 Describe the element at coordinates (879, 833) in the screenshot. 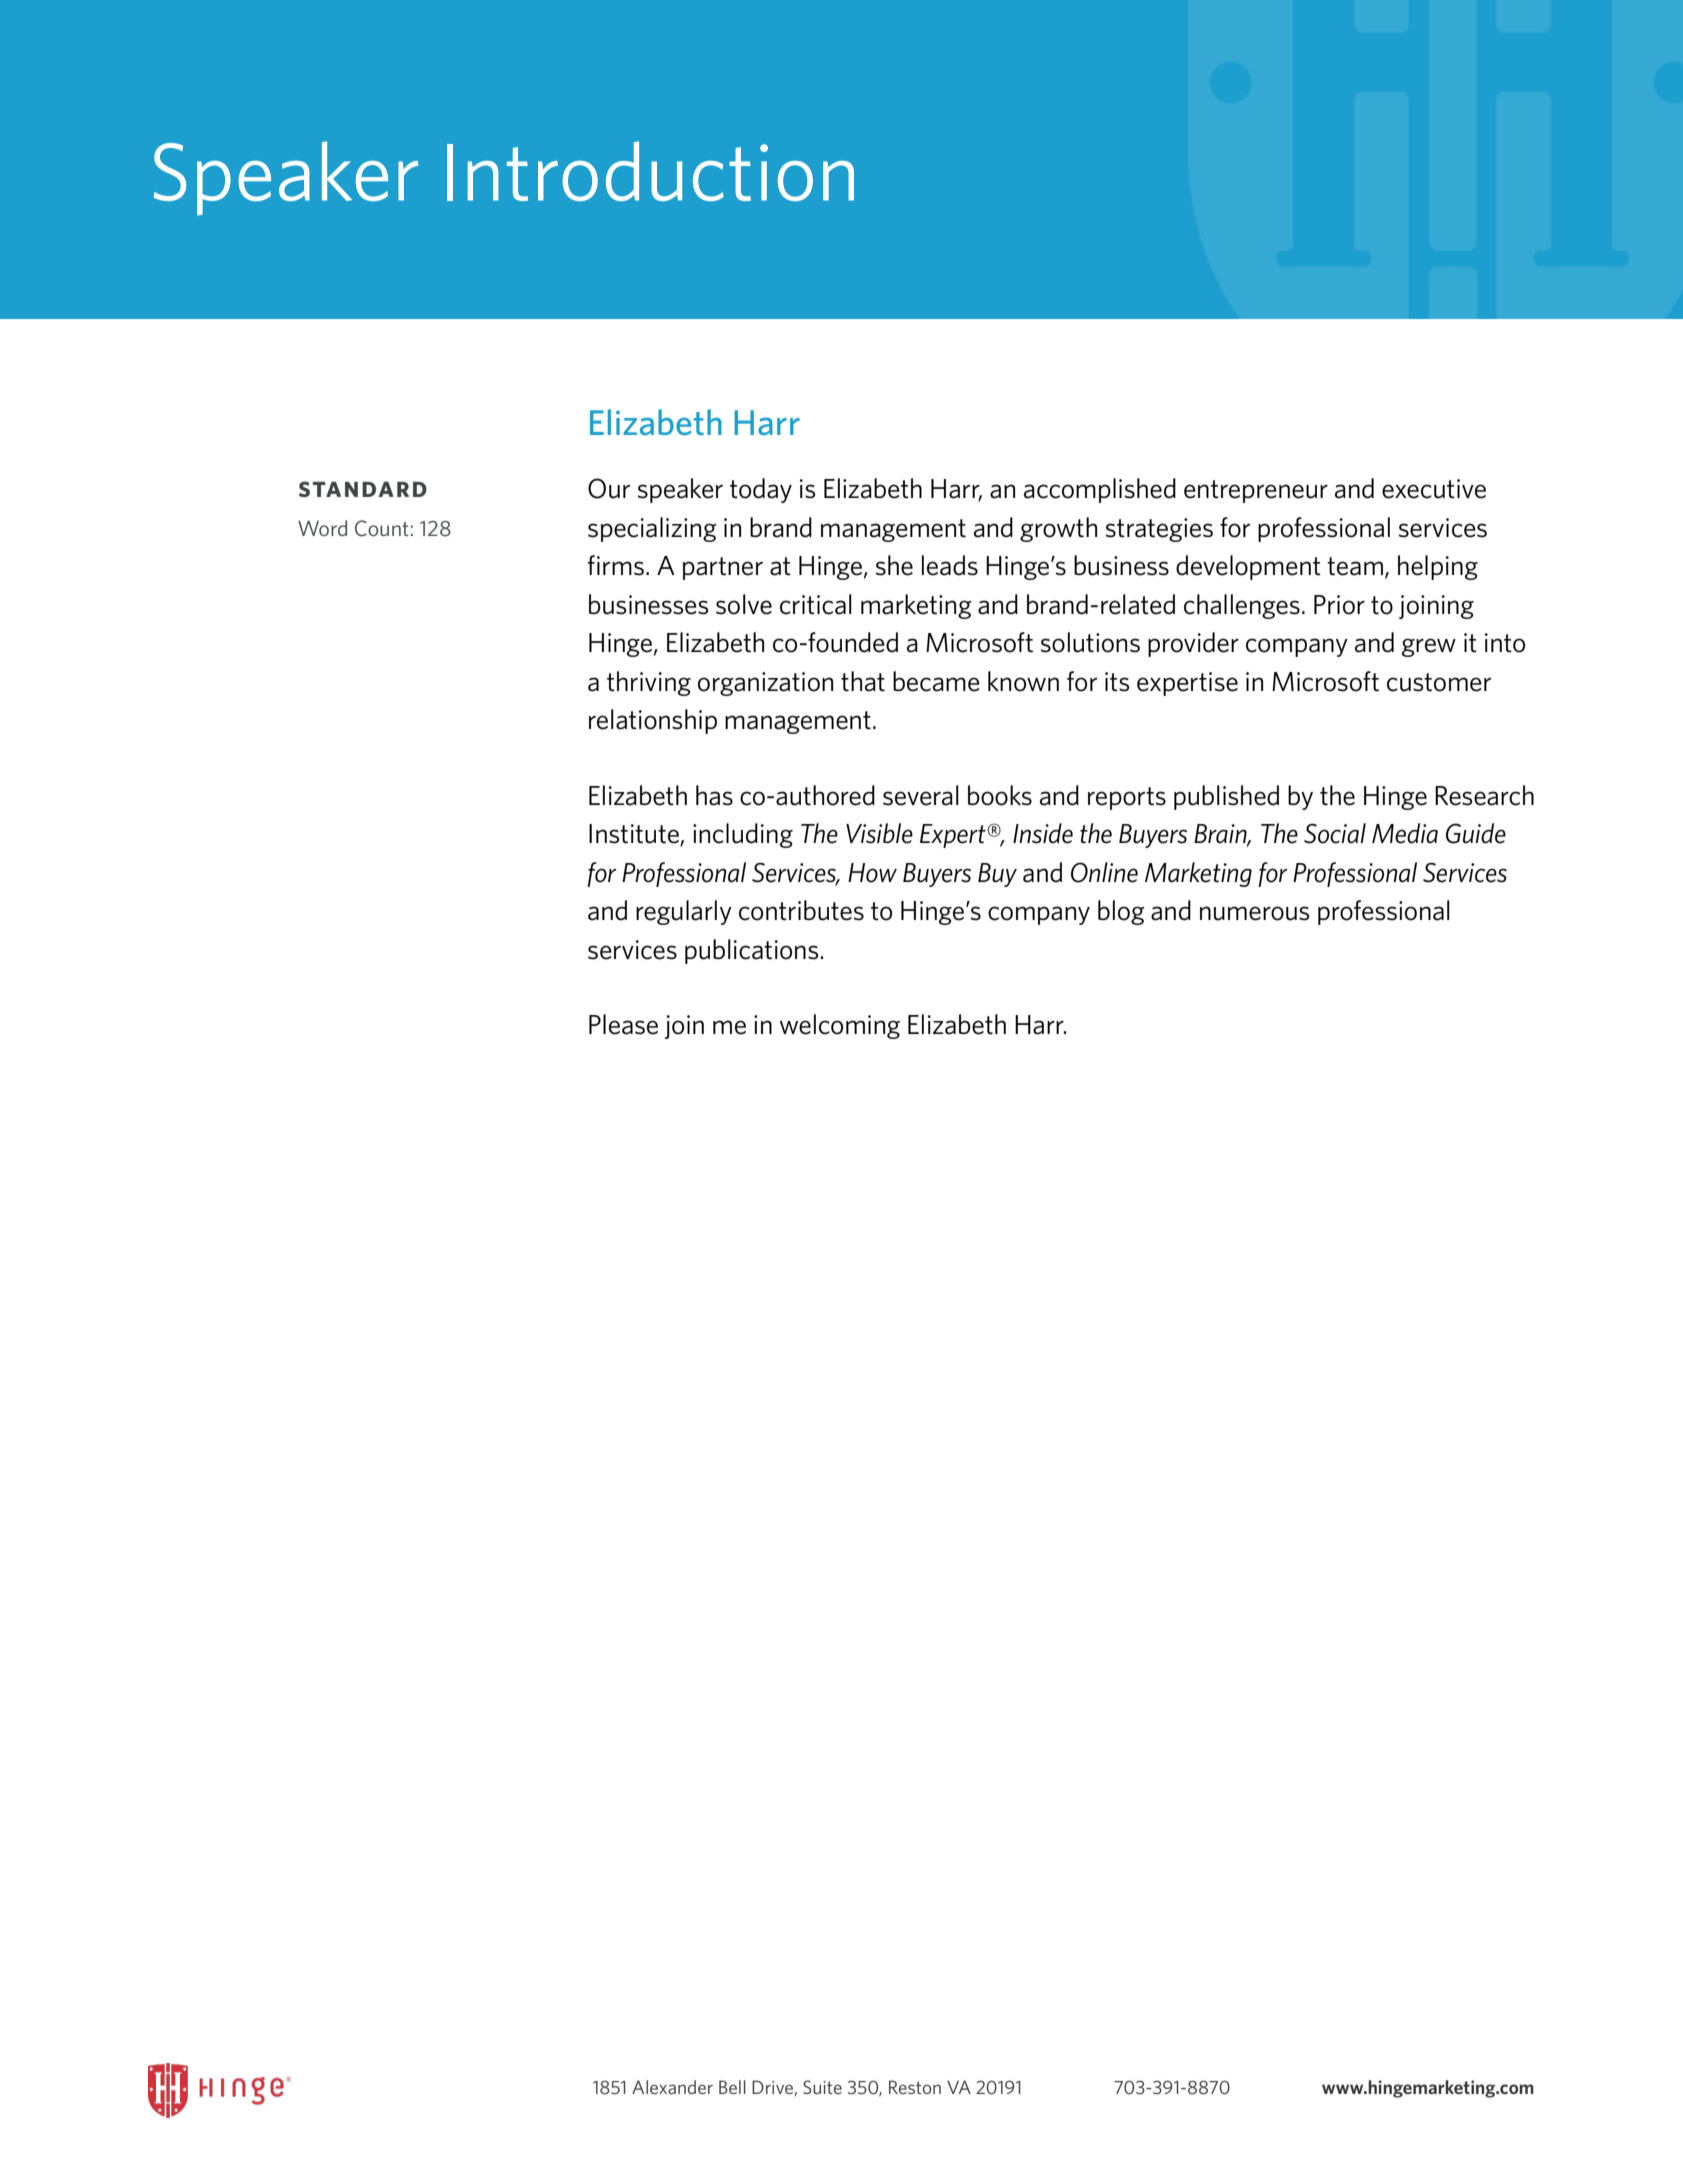

I see `Visible` at that location.
